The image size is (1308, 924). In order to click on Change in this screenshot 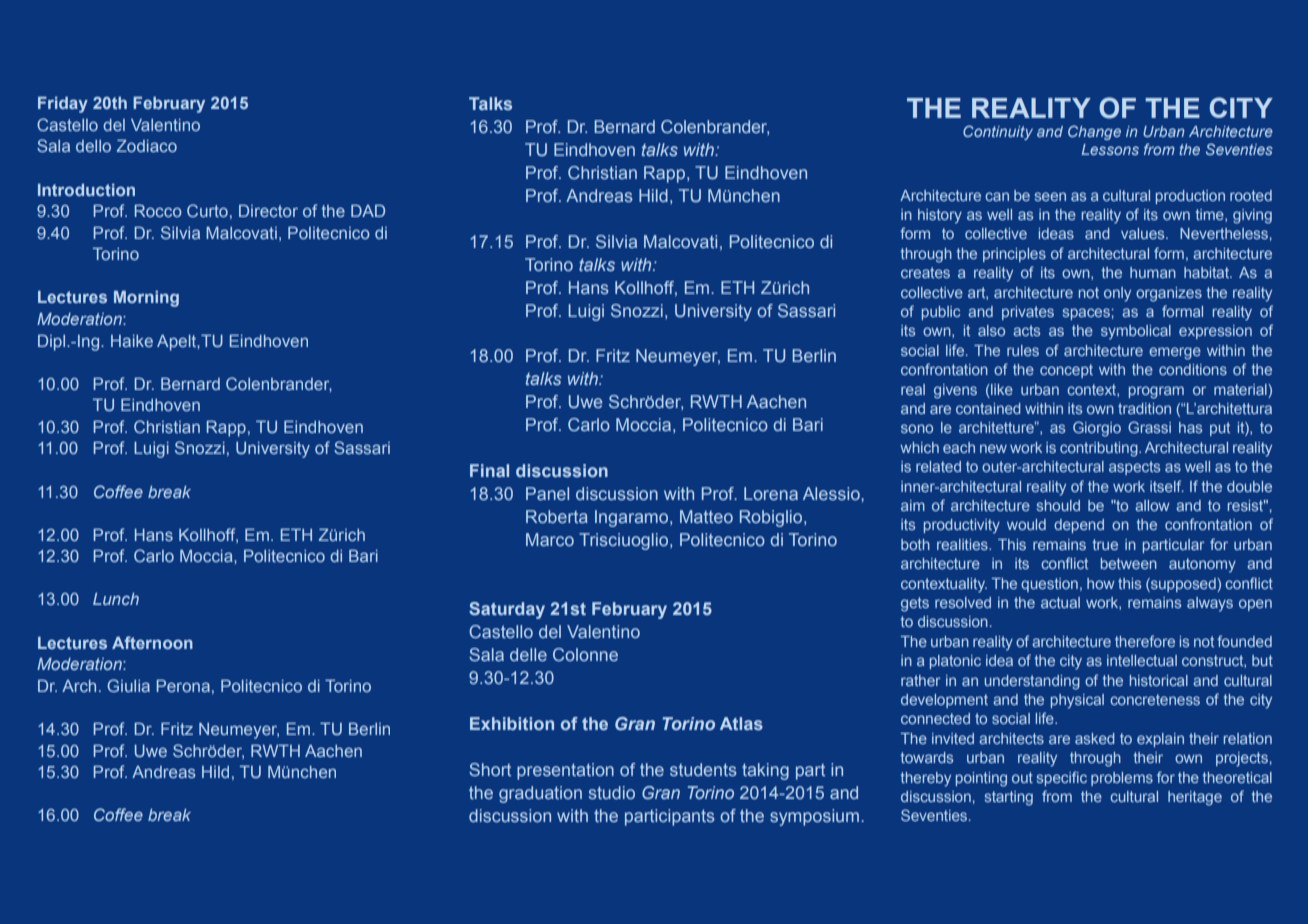, I will do `click(1094, 132)`.
